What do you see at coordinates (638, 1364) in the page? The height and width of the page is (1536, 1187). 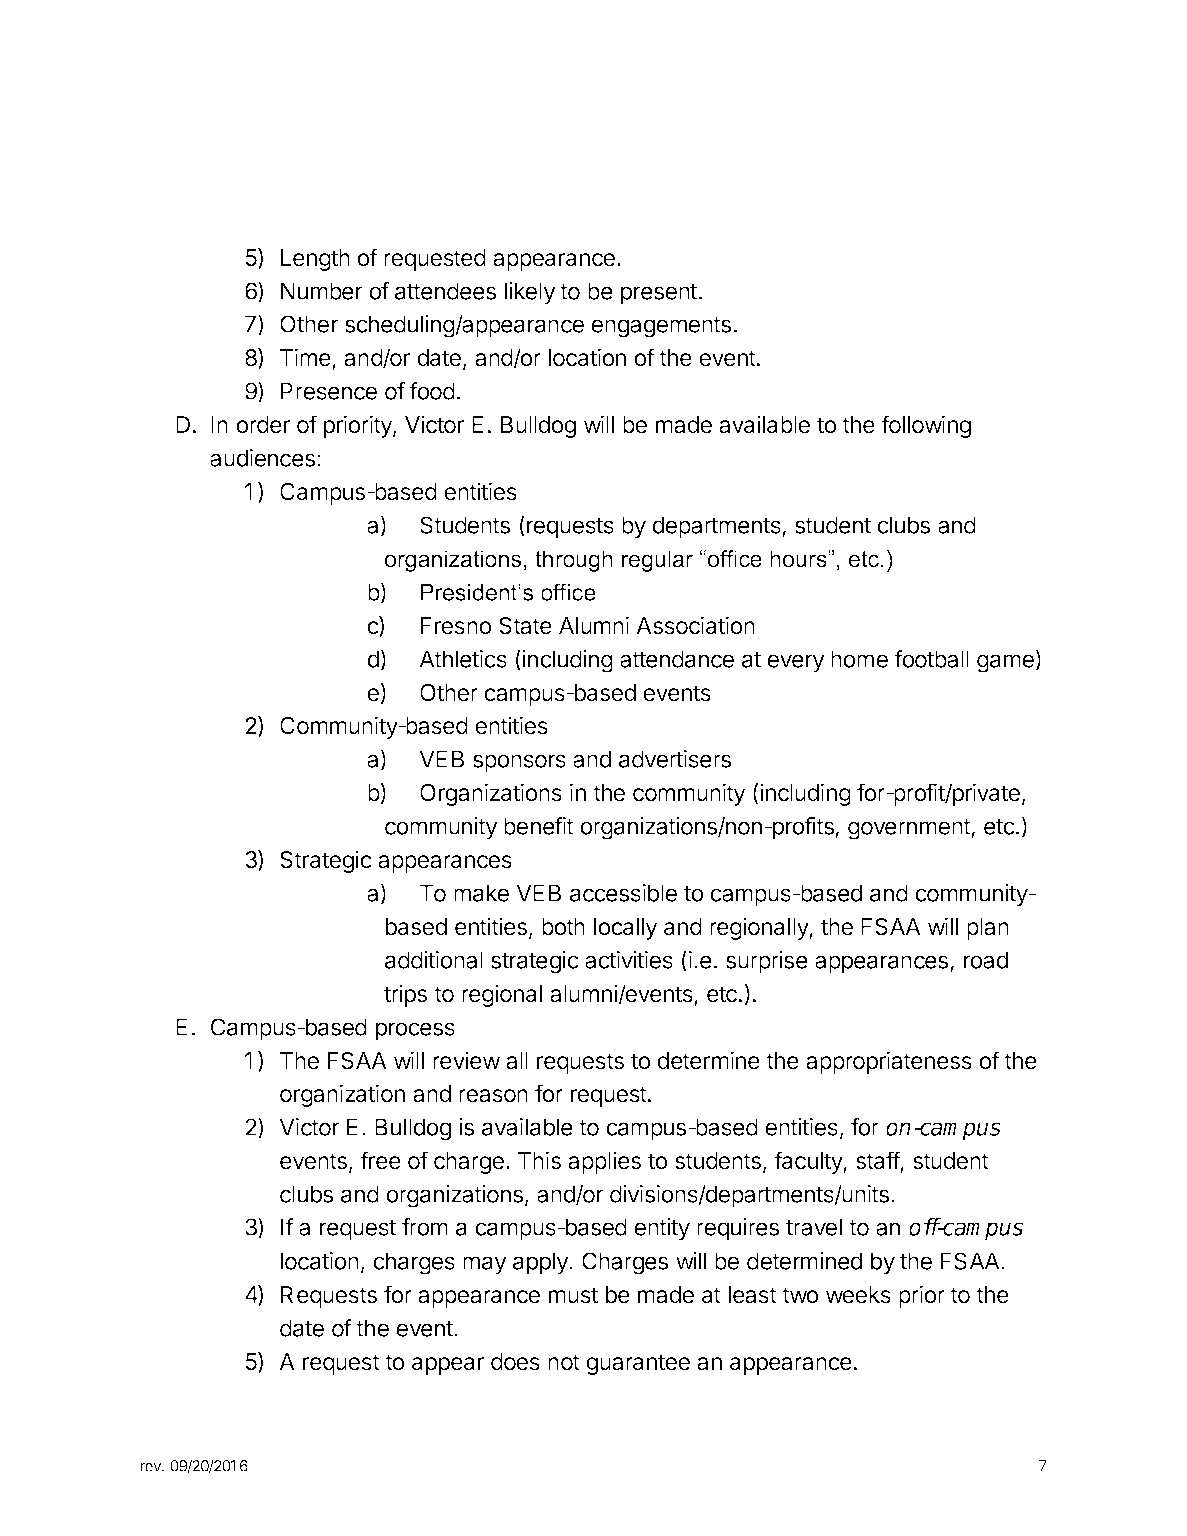 I see `guarantee` at bounding box center [638, 1364].
